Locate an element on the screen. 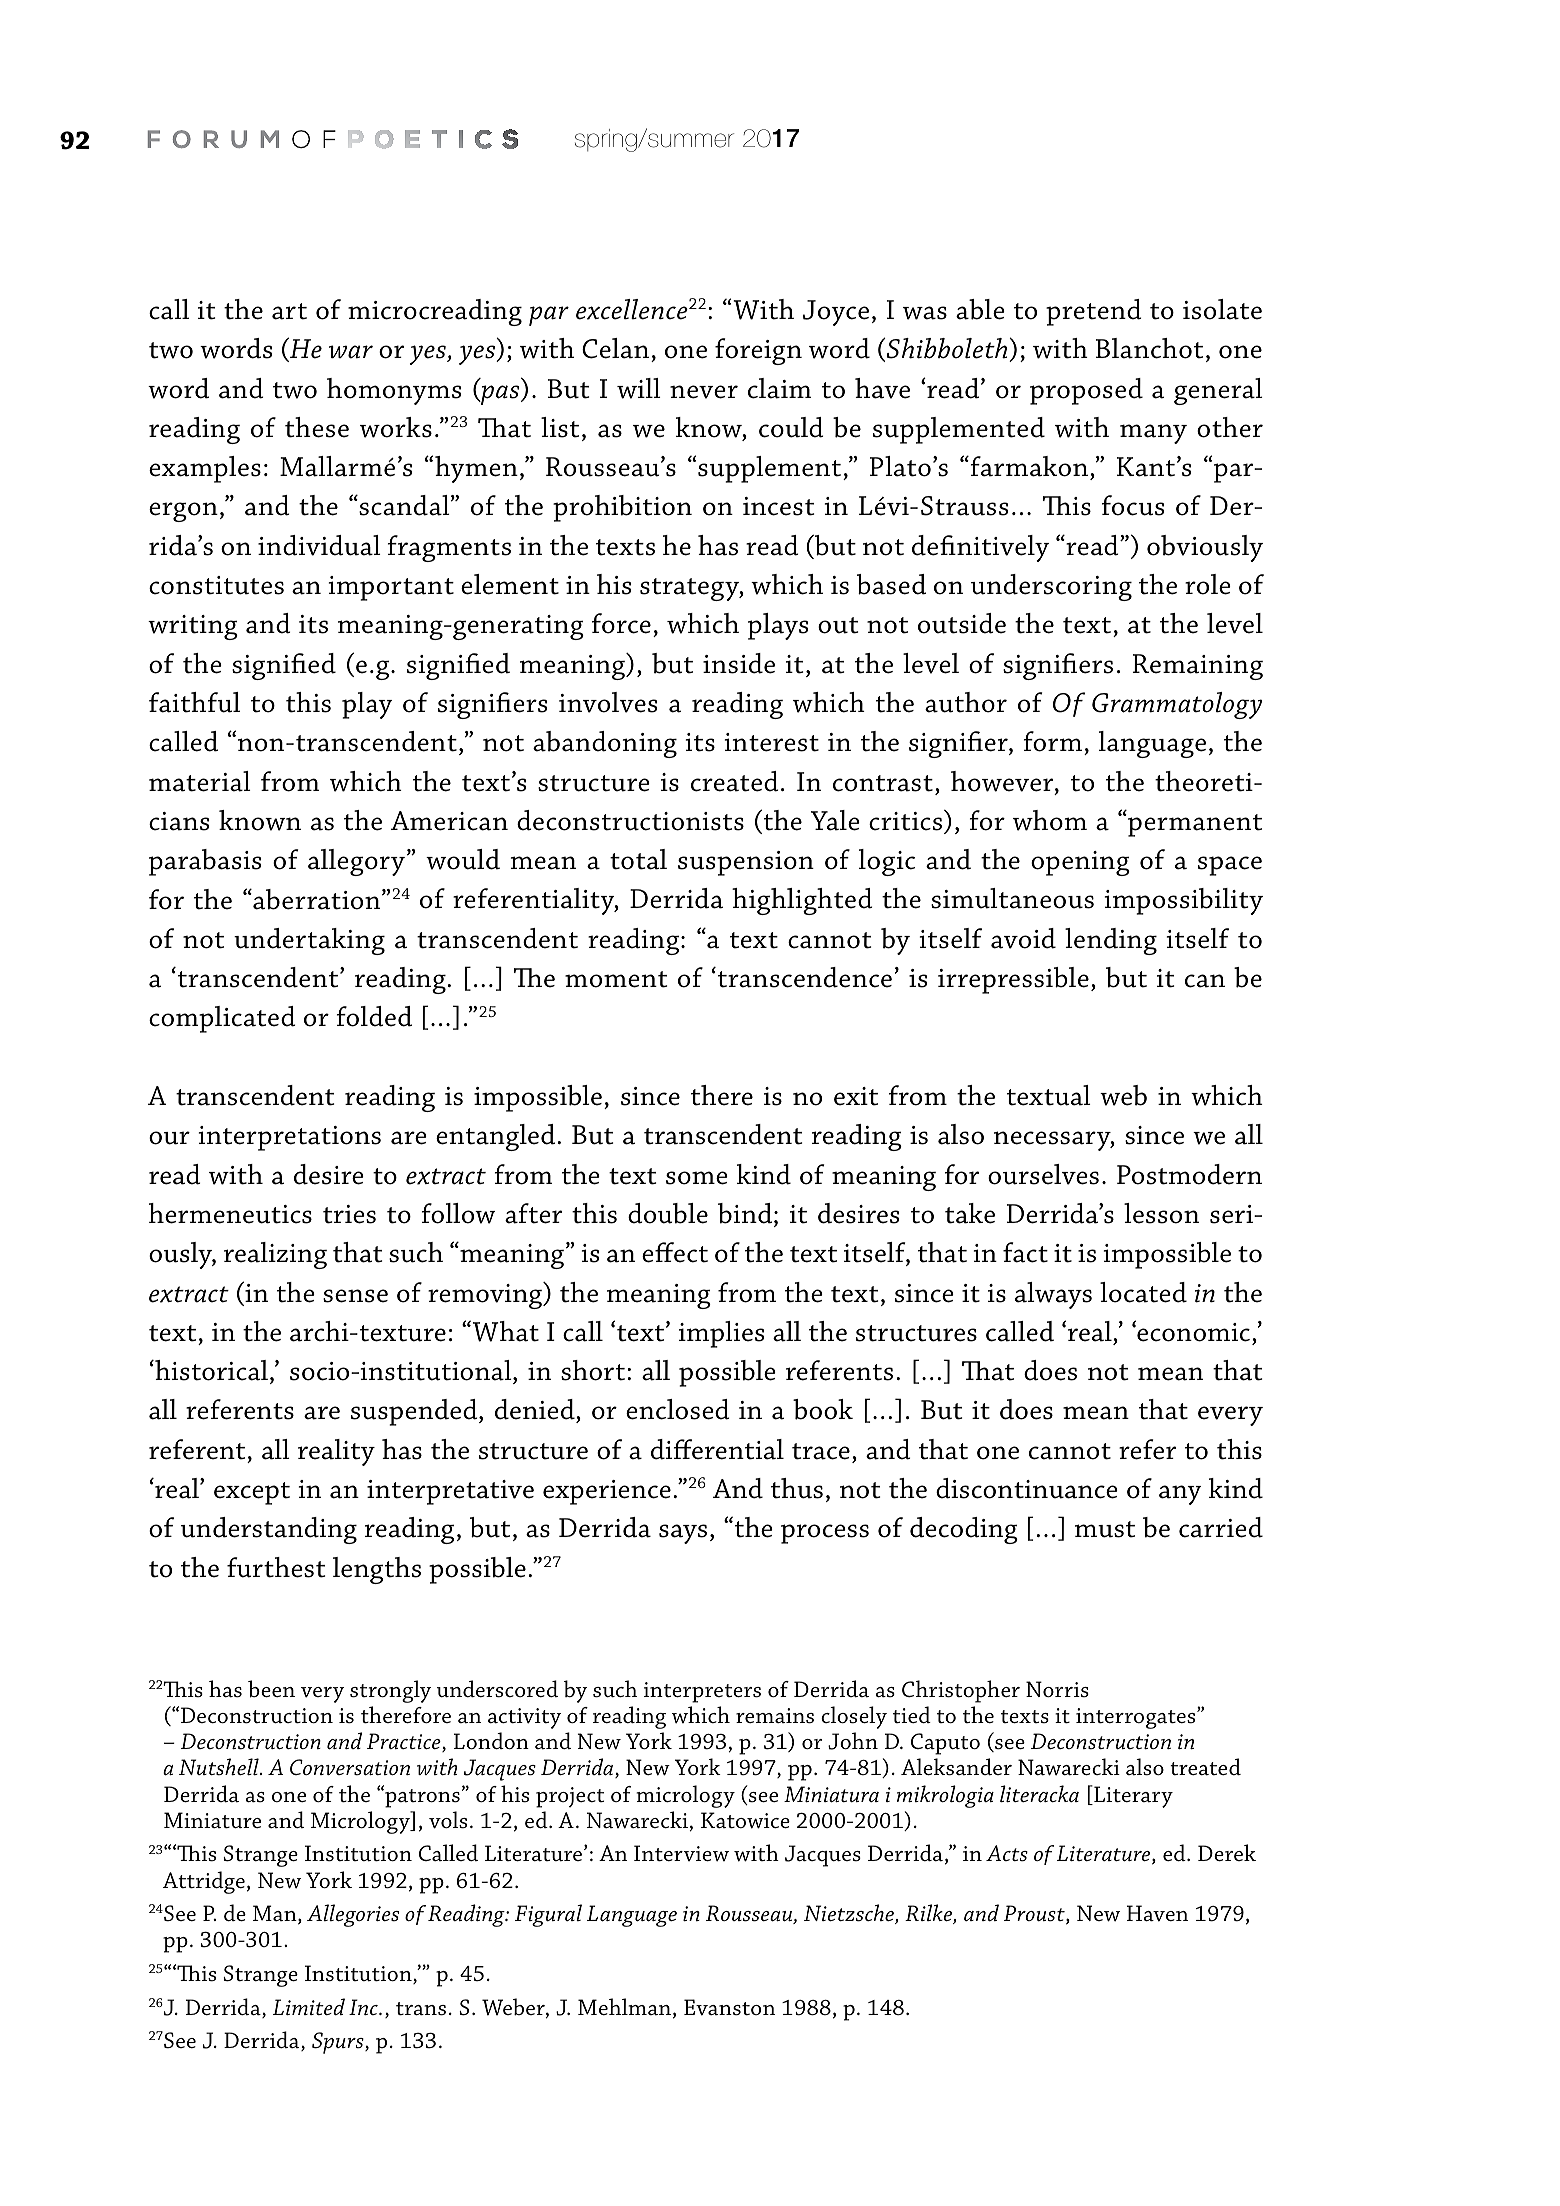 The image size is (1560, 2206). Evanston is located at coordinates (729, 2007).
